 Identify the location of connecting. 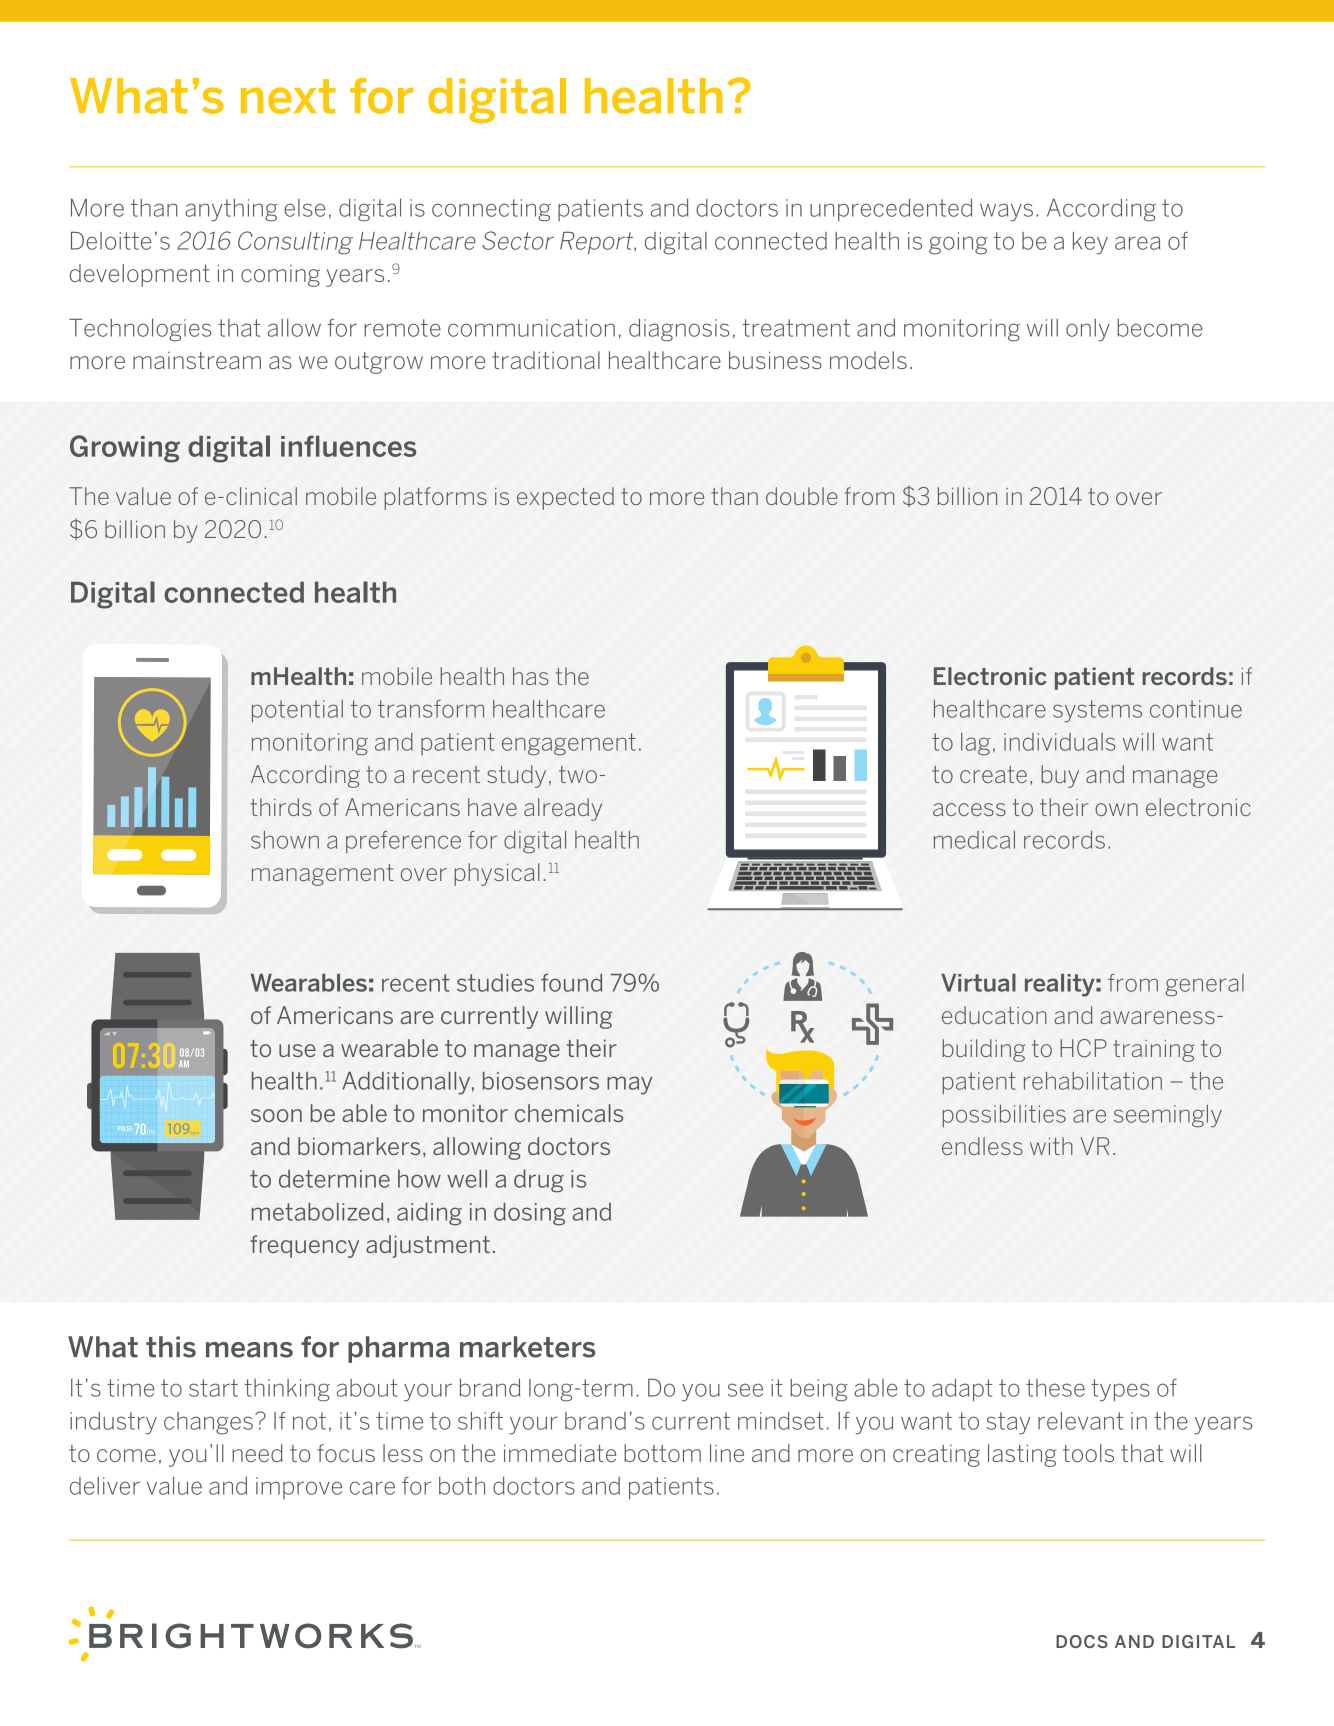
(491, 210).
